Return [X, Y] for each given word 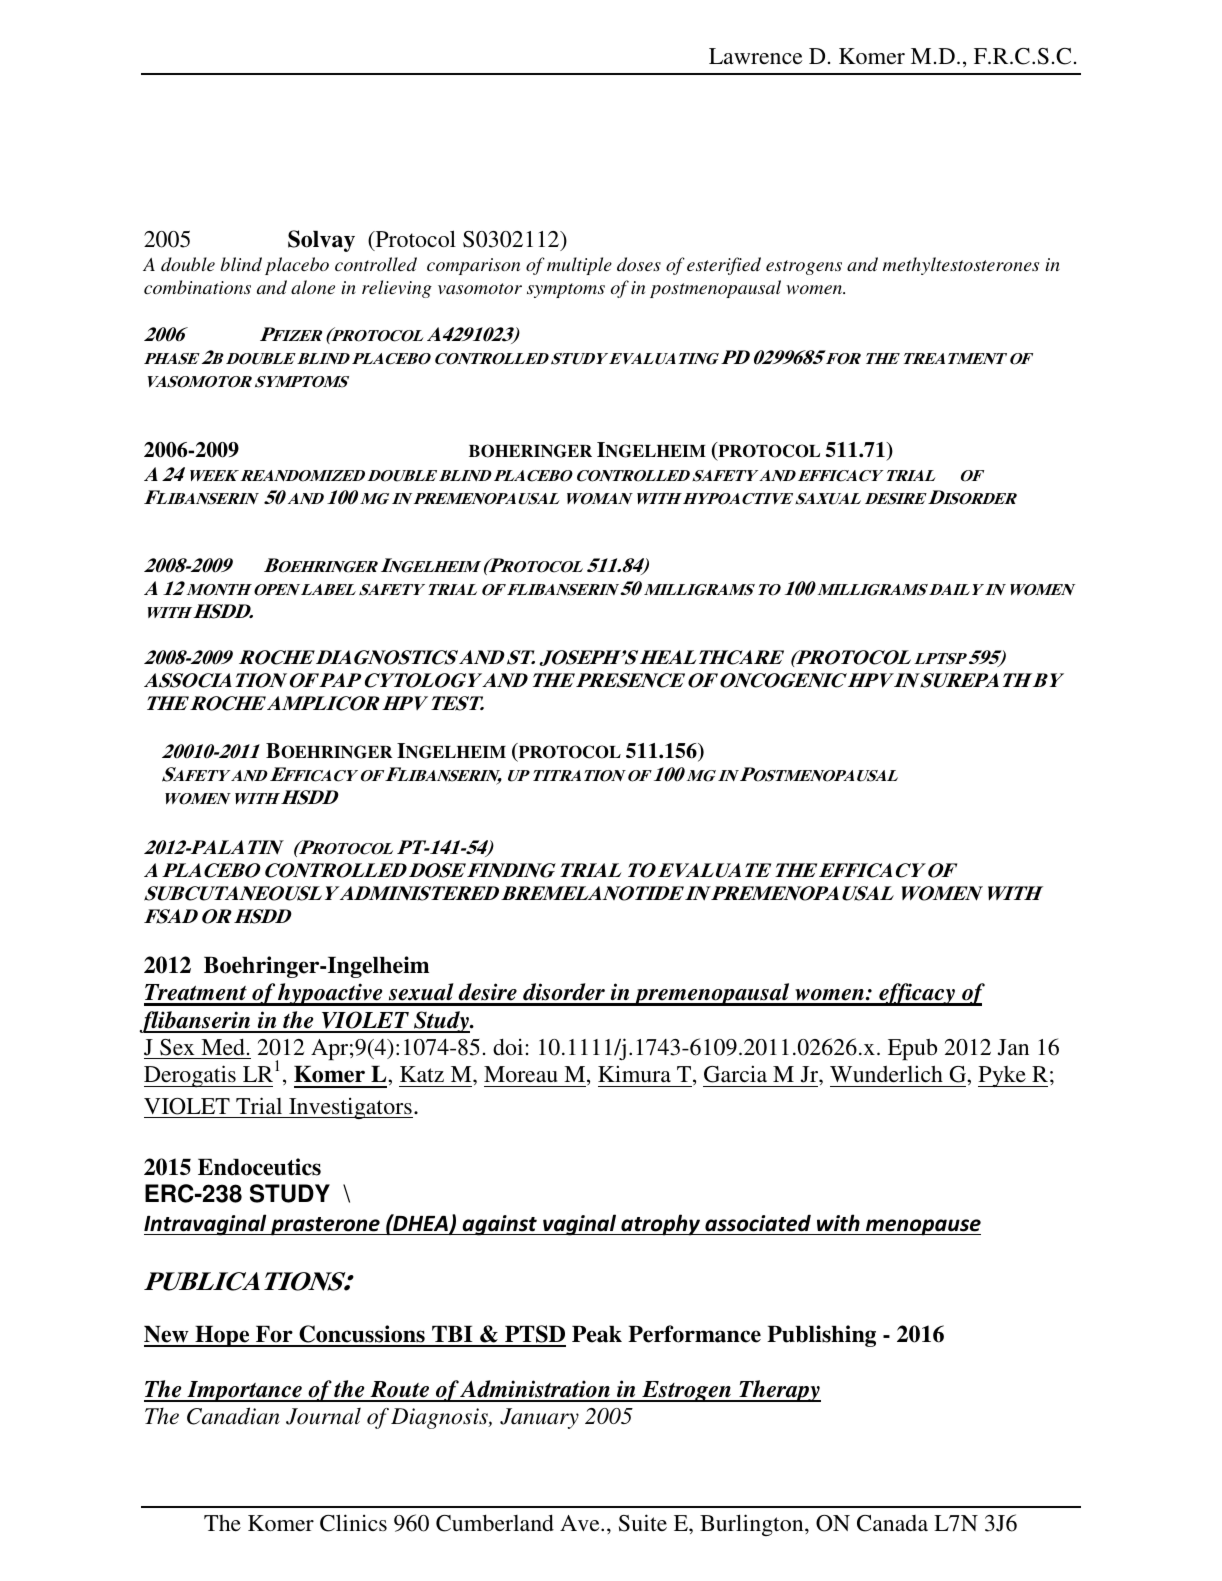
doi [509, 1047]
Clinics [353, 1523]
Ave [581, 1523]
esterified [724, 266]
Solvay [321, 241]
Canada [892, 1523]
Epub [912, 1049]
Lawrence [756, 56]
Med [223, 1047]
